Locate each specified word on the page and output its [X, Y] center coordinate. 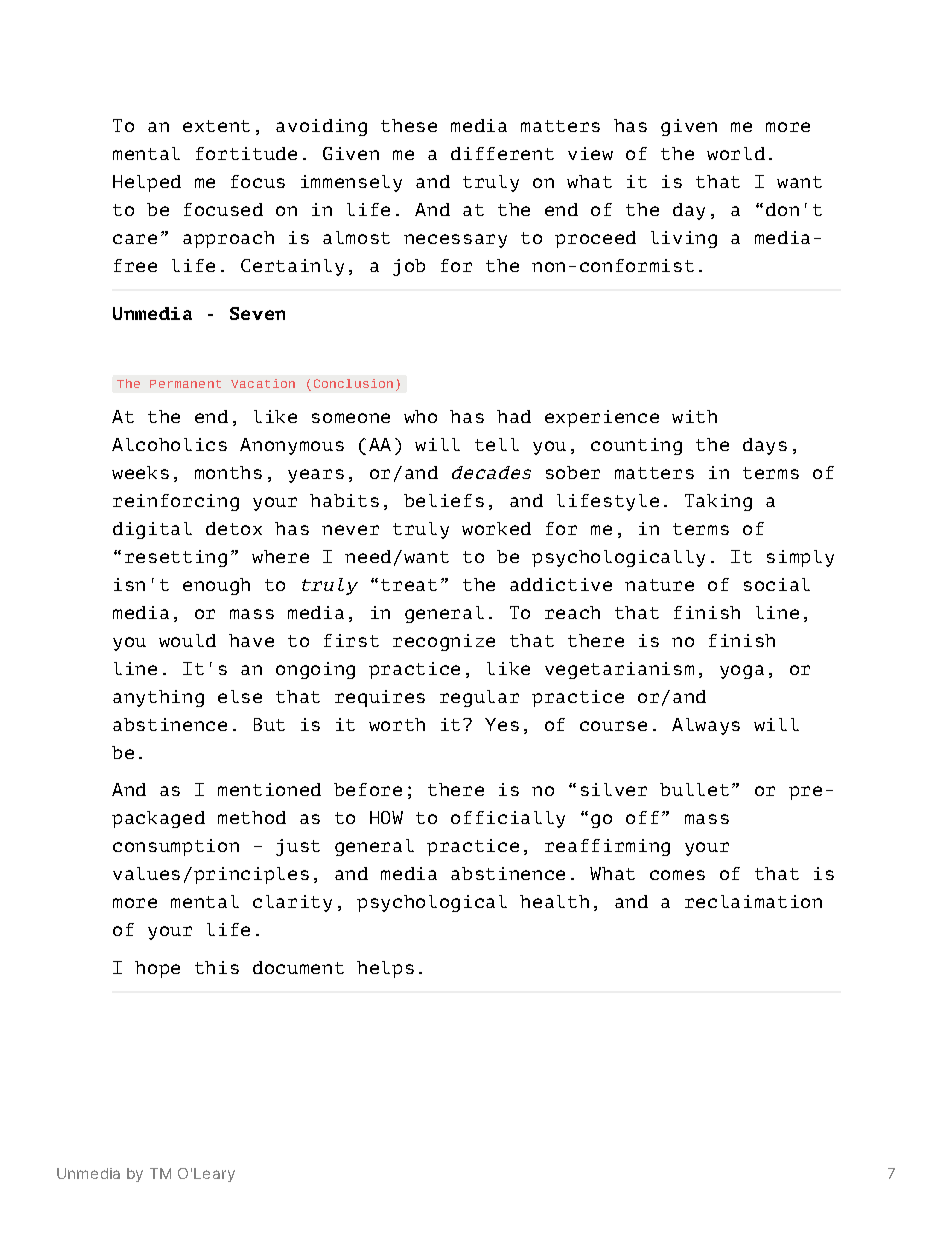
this [217, 967]
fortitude [246, 153]
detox [234, 528]
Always [706, 726]
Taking [718, 502]
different [502, 153]
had [514, 416]
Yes [502, 724]
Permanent [185, 384]
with [694, 416]
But [269, 724]
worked [496, 528]
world [736, 153]
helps [385, 969]
